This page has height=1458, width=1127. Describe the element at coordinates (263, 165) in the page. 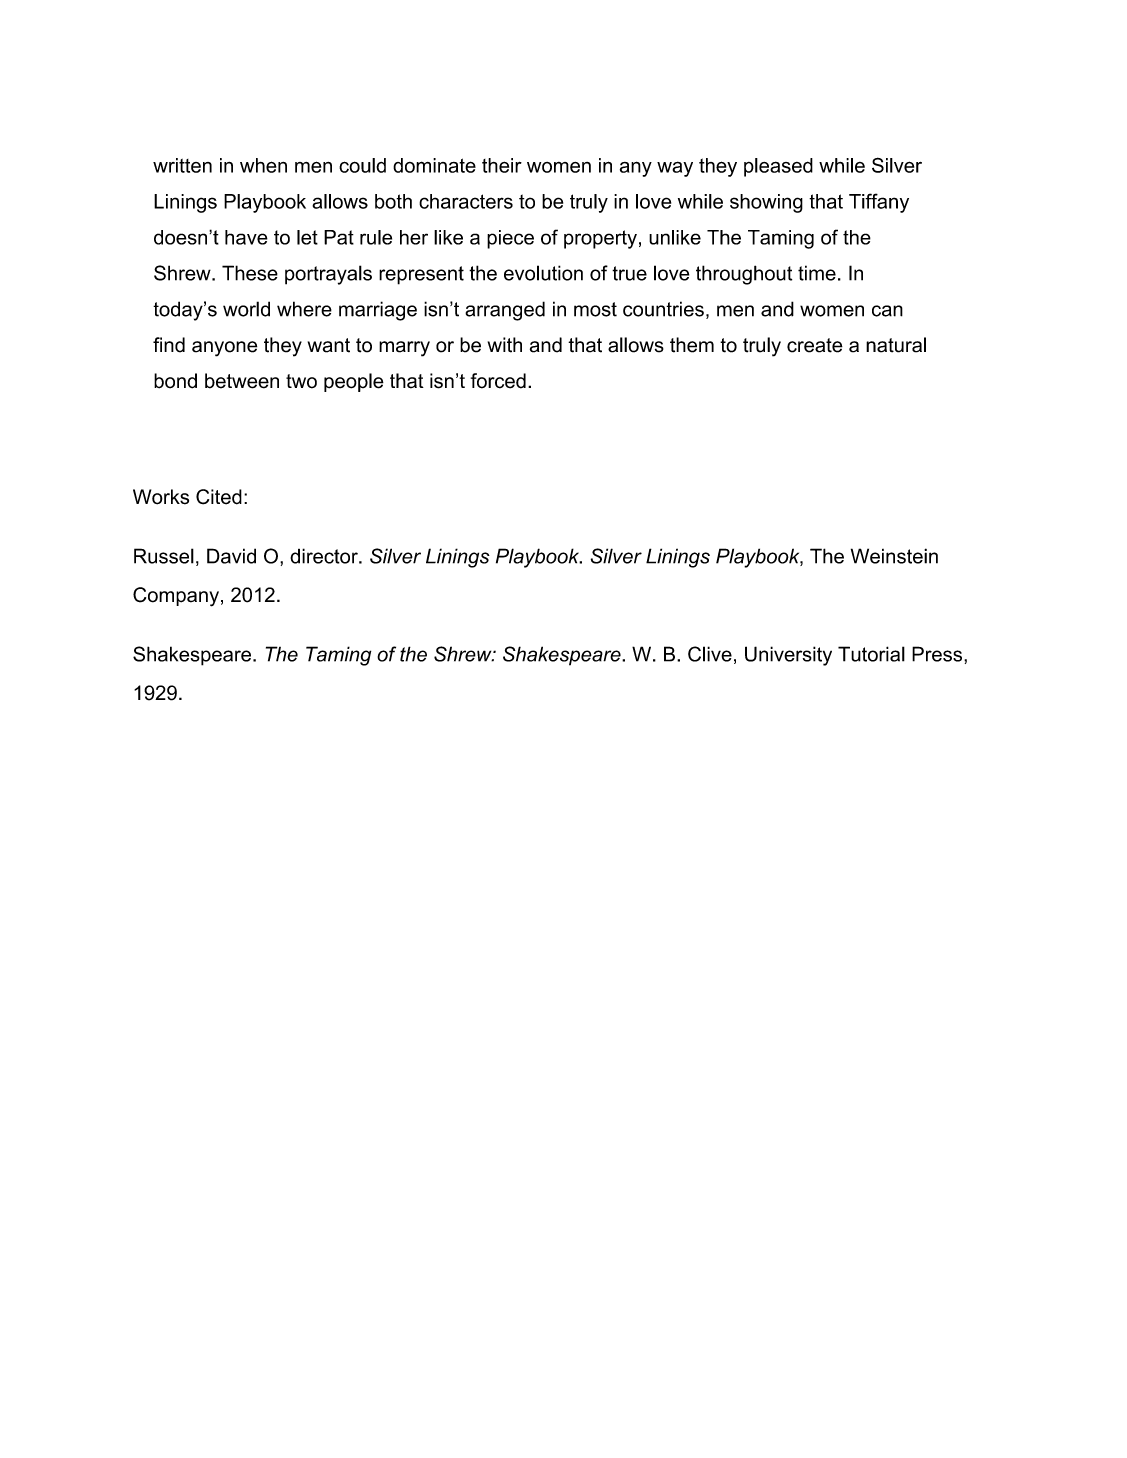

I see `when` at that location.
